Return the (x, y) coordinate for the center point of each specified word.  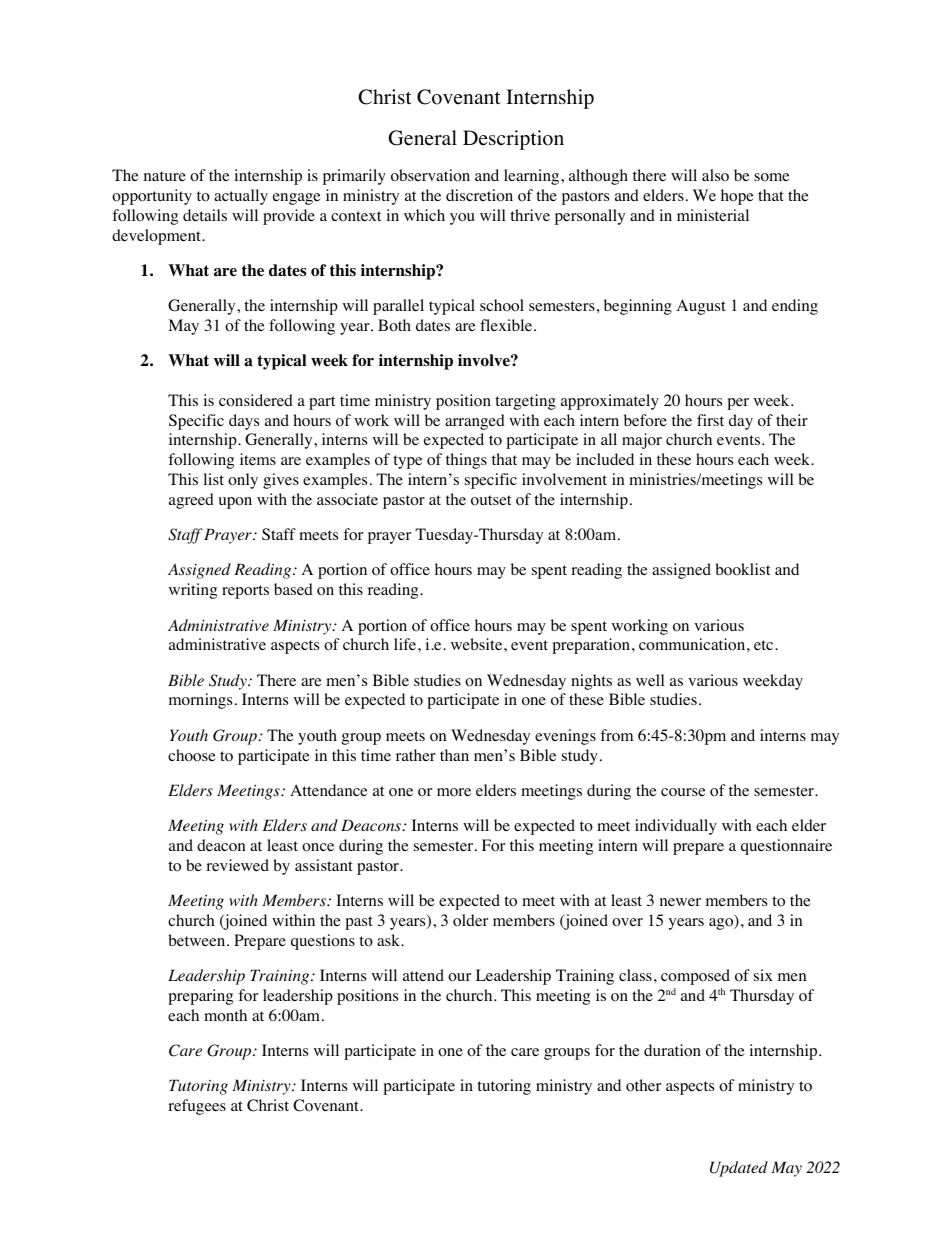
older (470, 920)
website (478, 644)
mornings (200, 701)
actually (241, 197)
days (244, 422)
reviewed (237, 865)
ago (722, 923)
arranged (475, 422)
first (710, 420)
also (715, 175)
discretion (479, 195)
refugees (197, 1107)
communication (693, 644)
